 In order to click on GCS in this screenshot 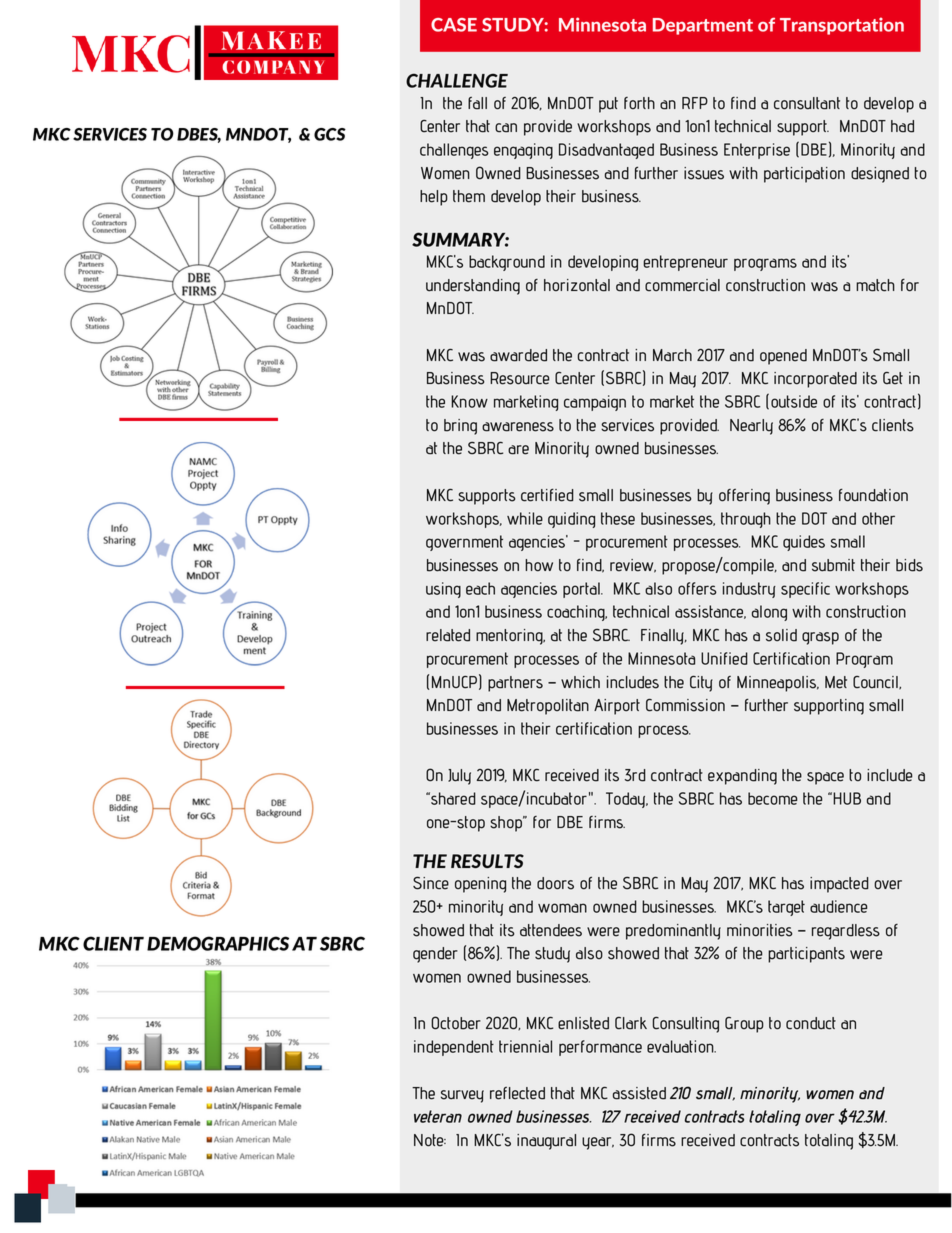, I will do `click(330, 134)`.
